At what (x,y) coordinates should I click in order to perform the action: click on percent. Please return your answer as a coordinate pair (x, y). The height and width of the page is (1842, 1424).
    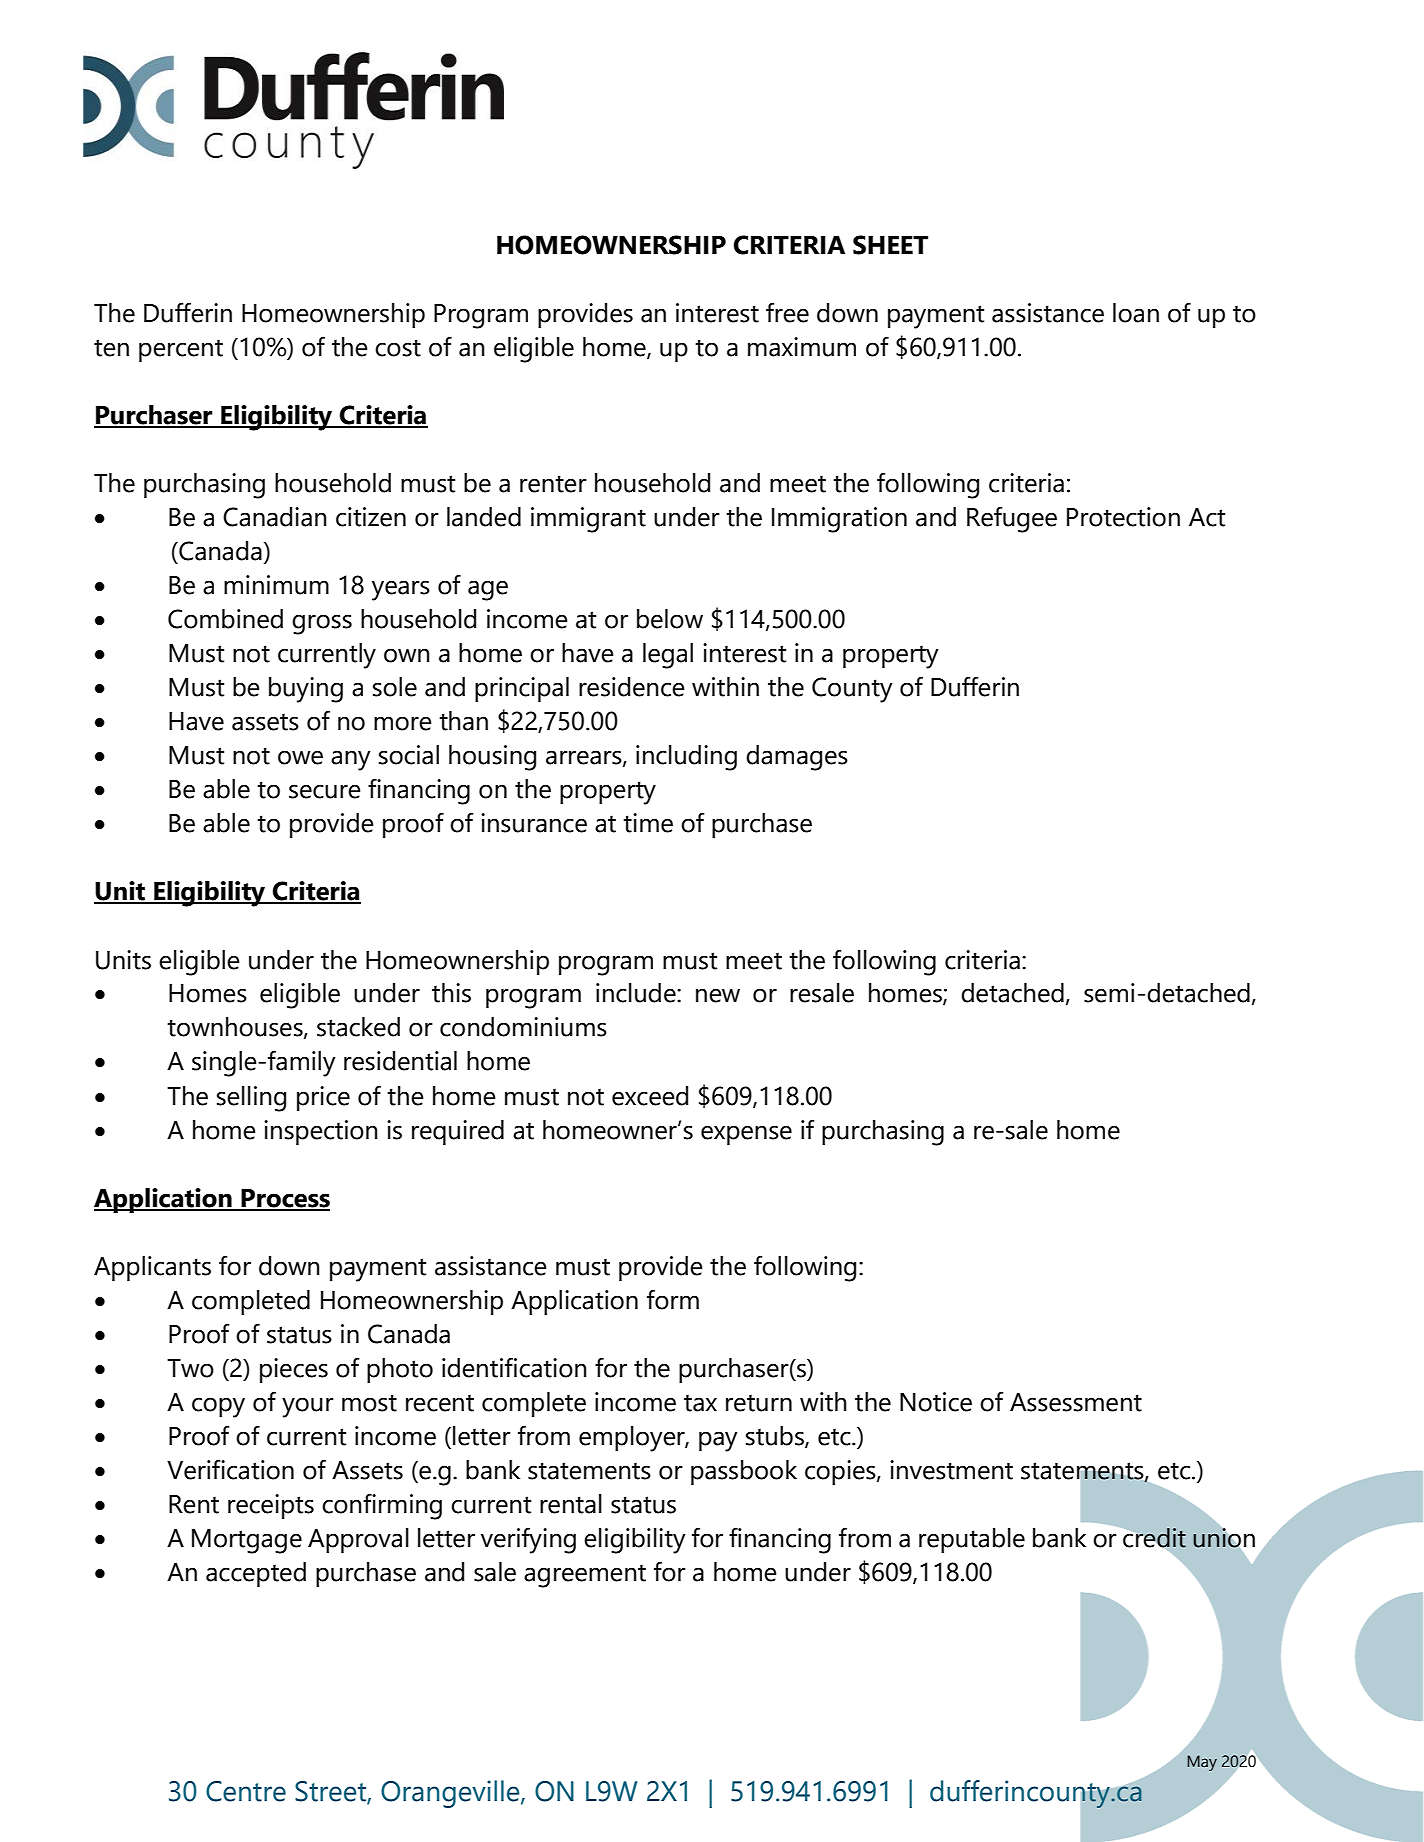
    Looking at the image, I should click on (181, 351).
